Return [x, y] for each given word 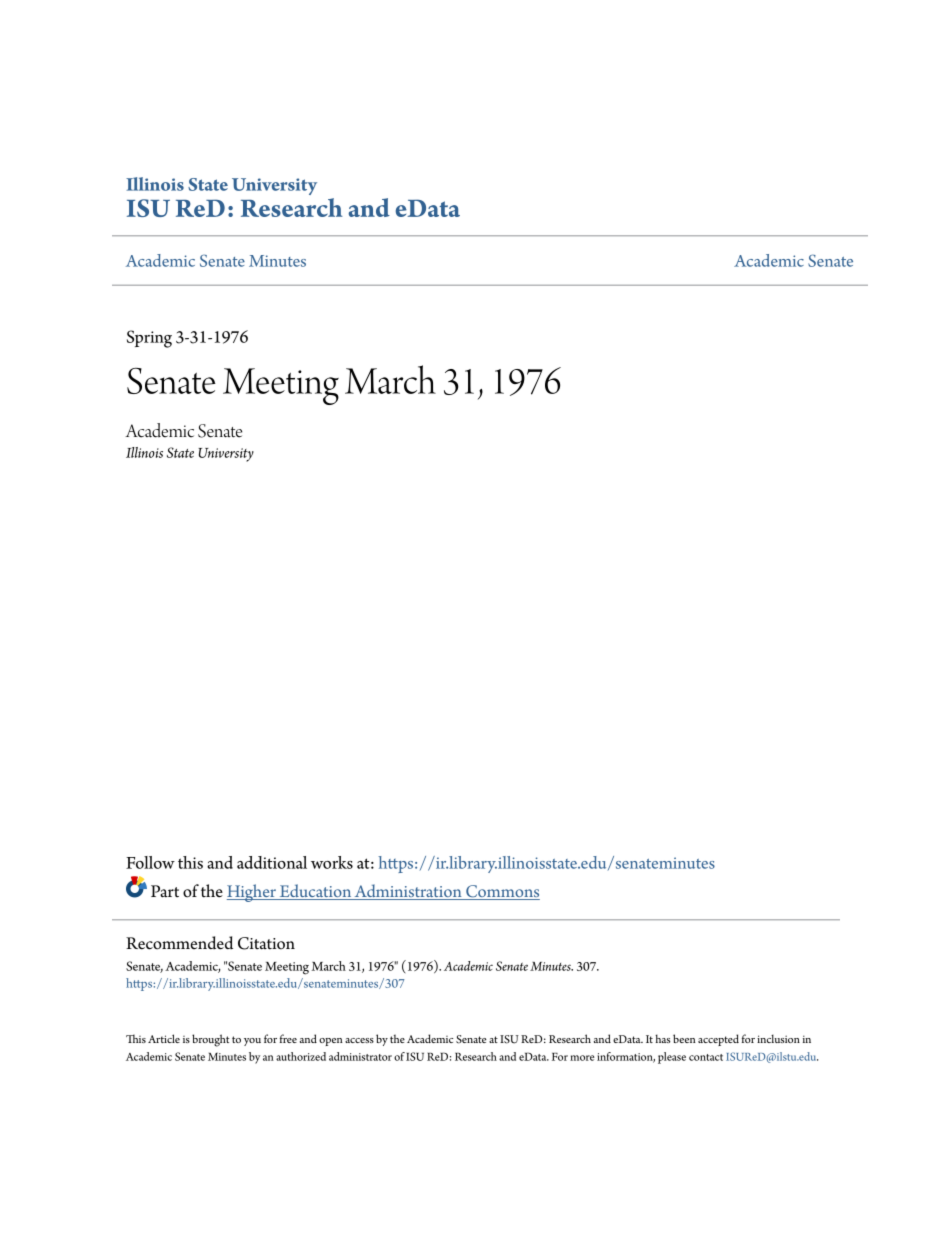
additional [272, 862]
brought [210, 1040]
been [684, 1038]
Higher [252, 893]
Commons [502, 892]
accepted [718, 1040]
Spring [149, 339]
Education [315, 892]
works [332, 862]
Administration [408, 892]
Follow [150, 862]
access [359, 1040]
